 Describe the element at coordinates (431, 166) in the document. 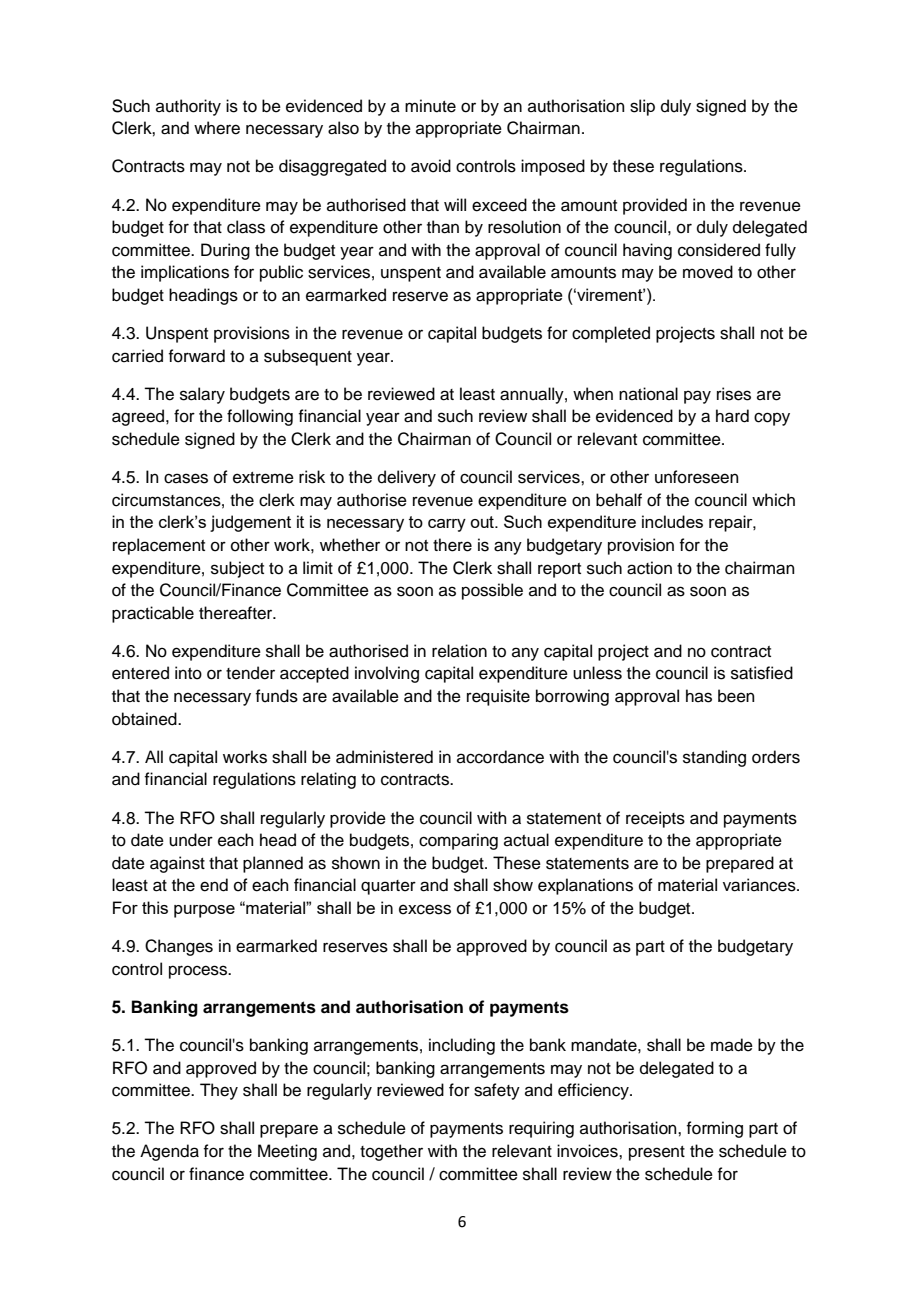

I see `avoid` at that location.
